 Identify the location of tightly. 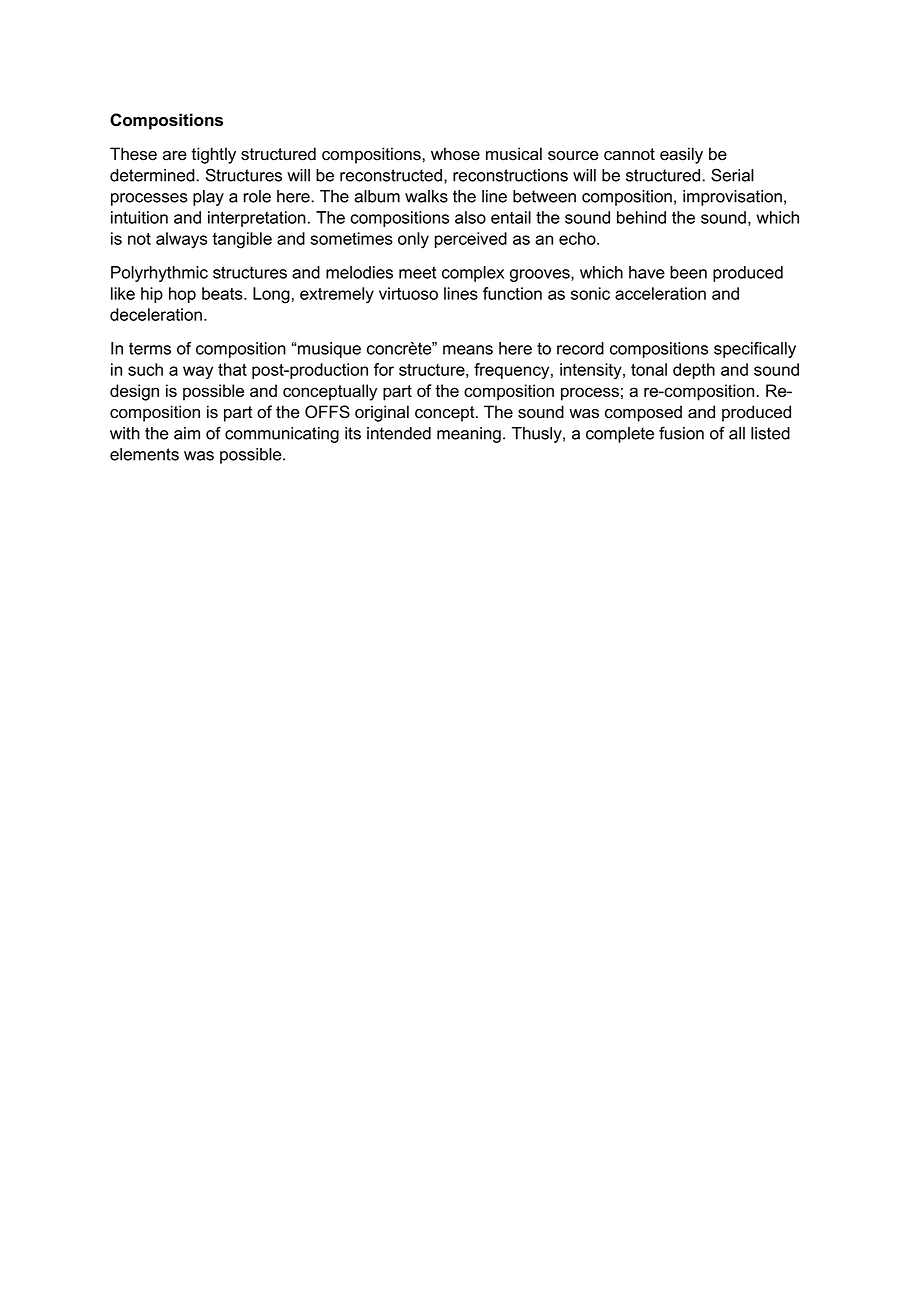
(213, 155).
